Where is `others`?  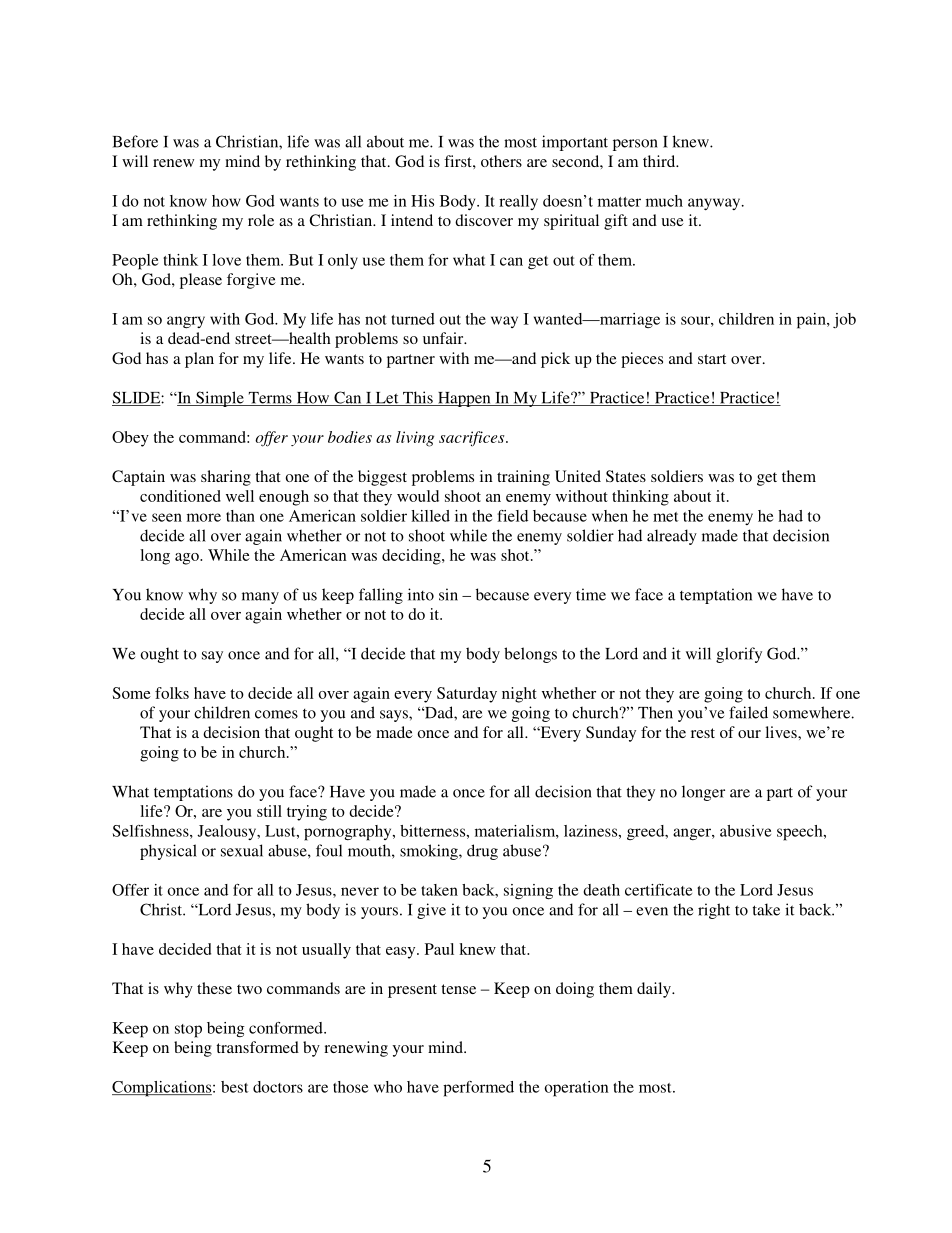
others is located at coordinates (501, 161).
